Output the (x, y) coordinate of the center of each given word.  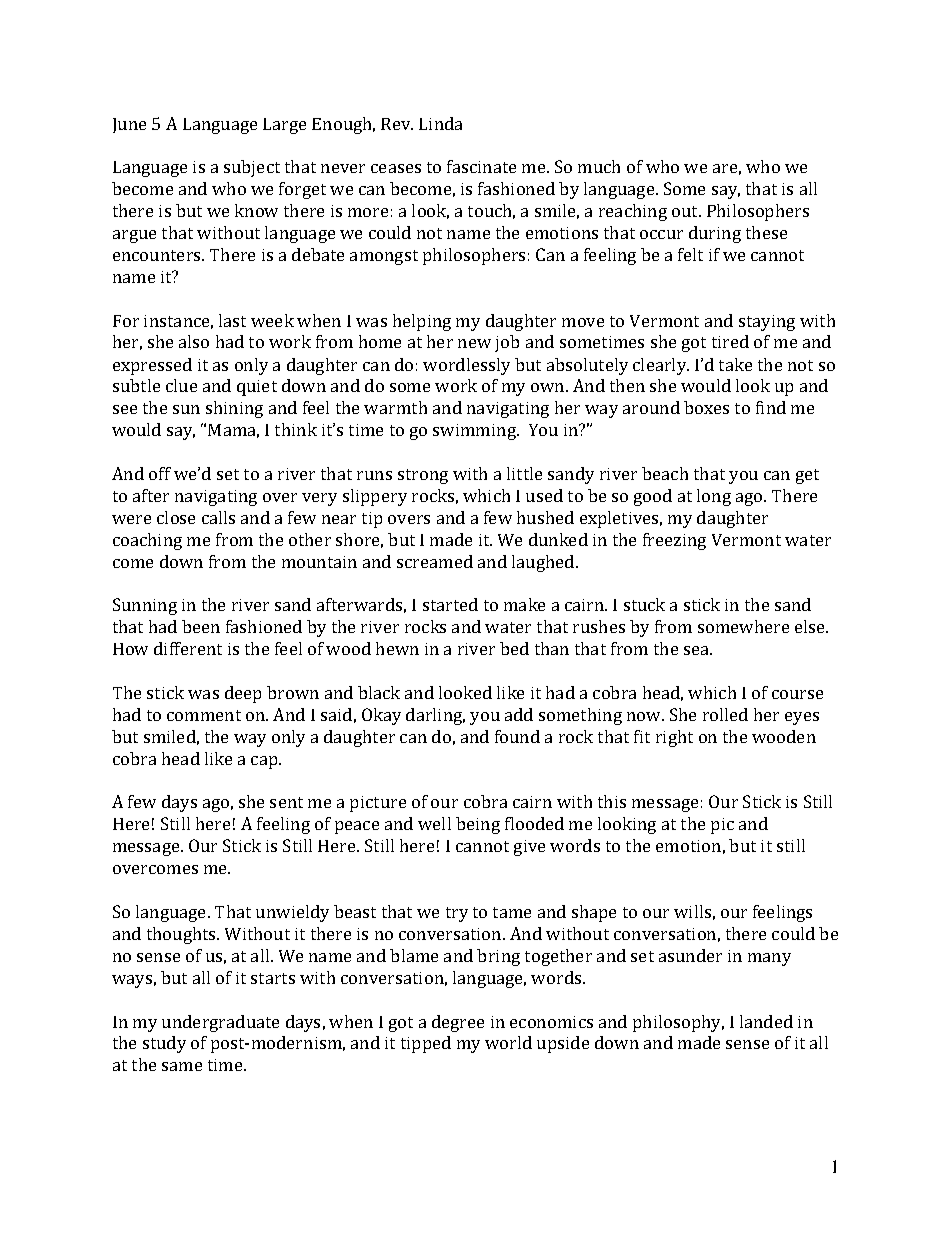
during (715, 234)
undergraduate (220, 1023)
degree (458, 1023)
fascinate (481, 166)
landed (766, 1021)
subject (252, 168)
